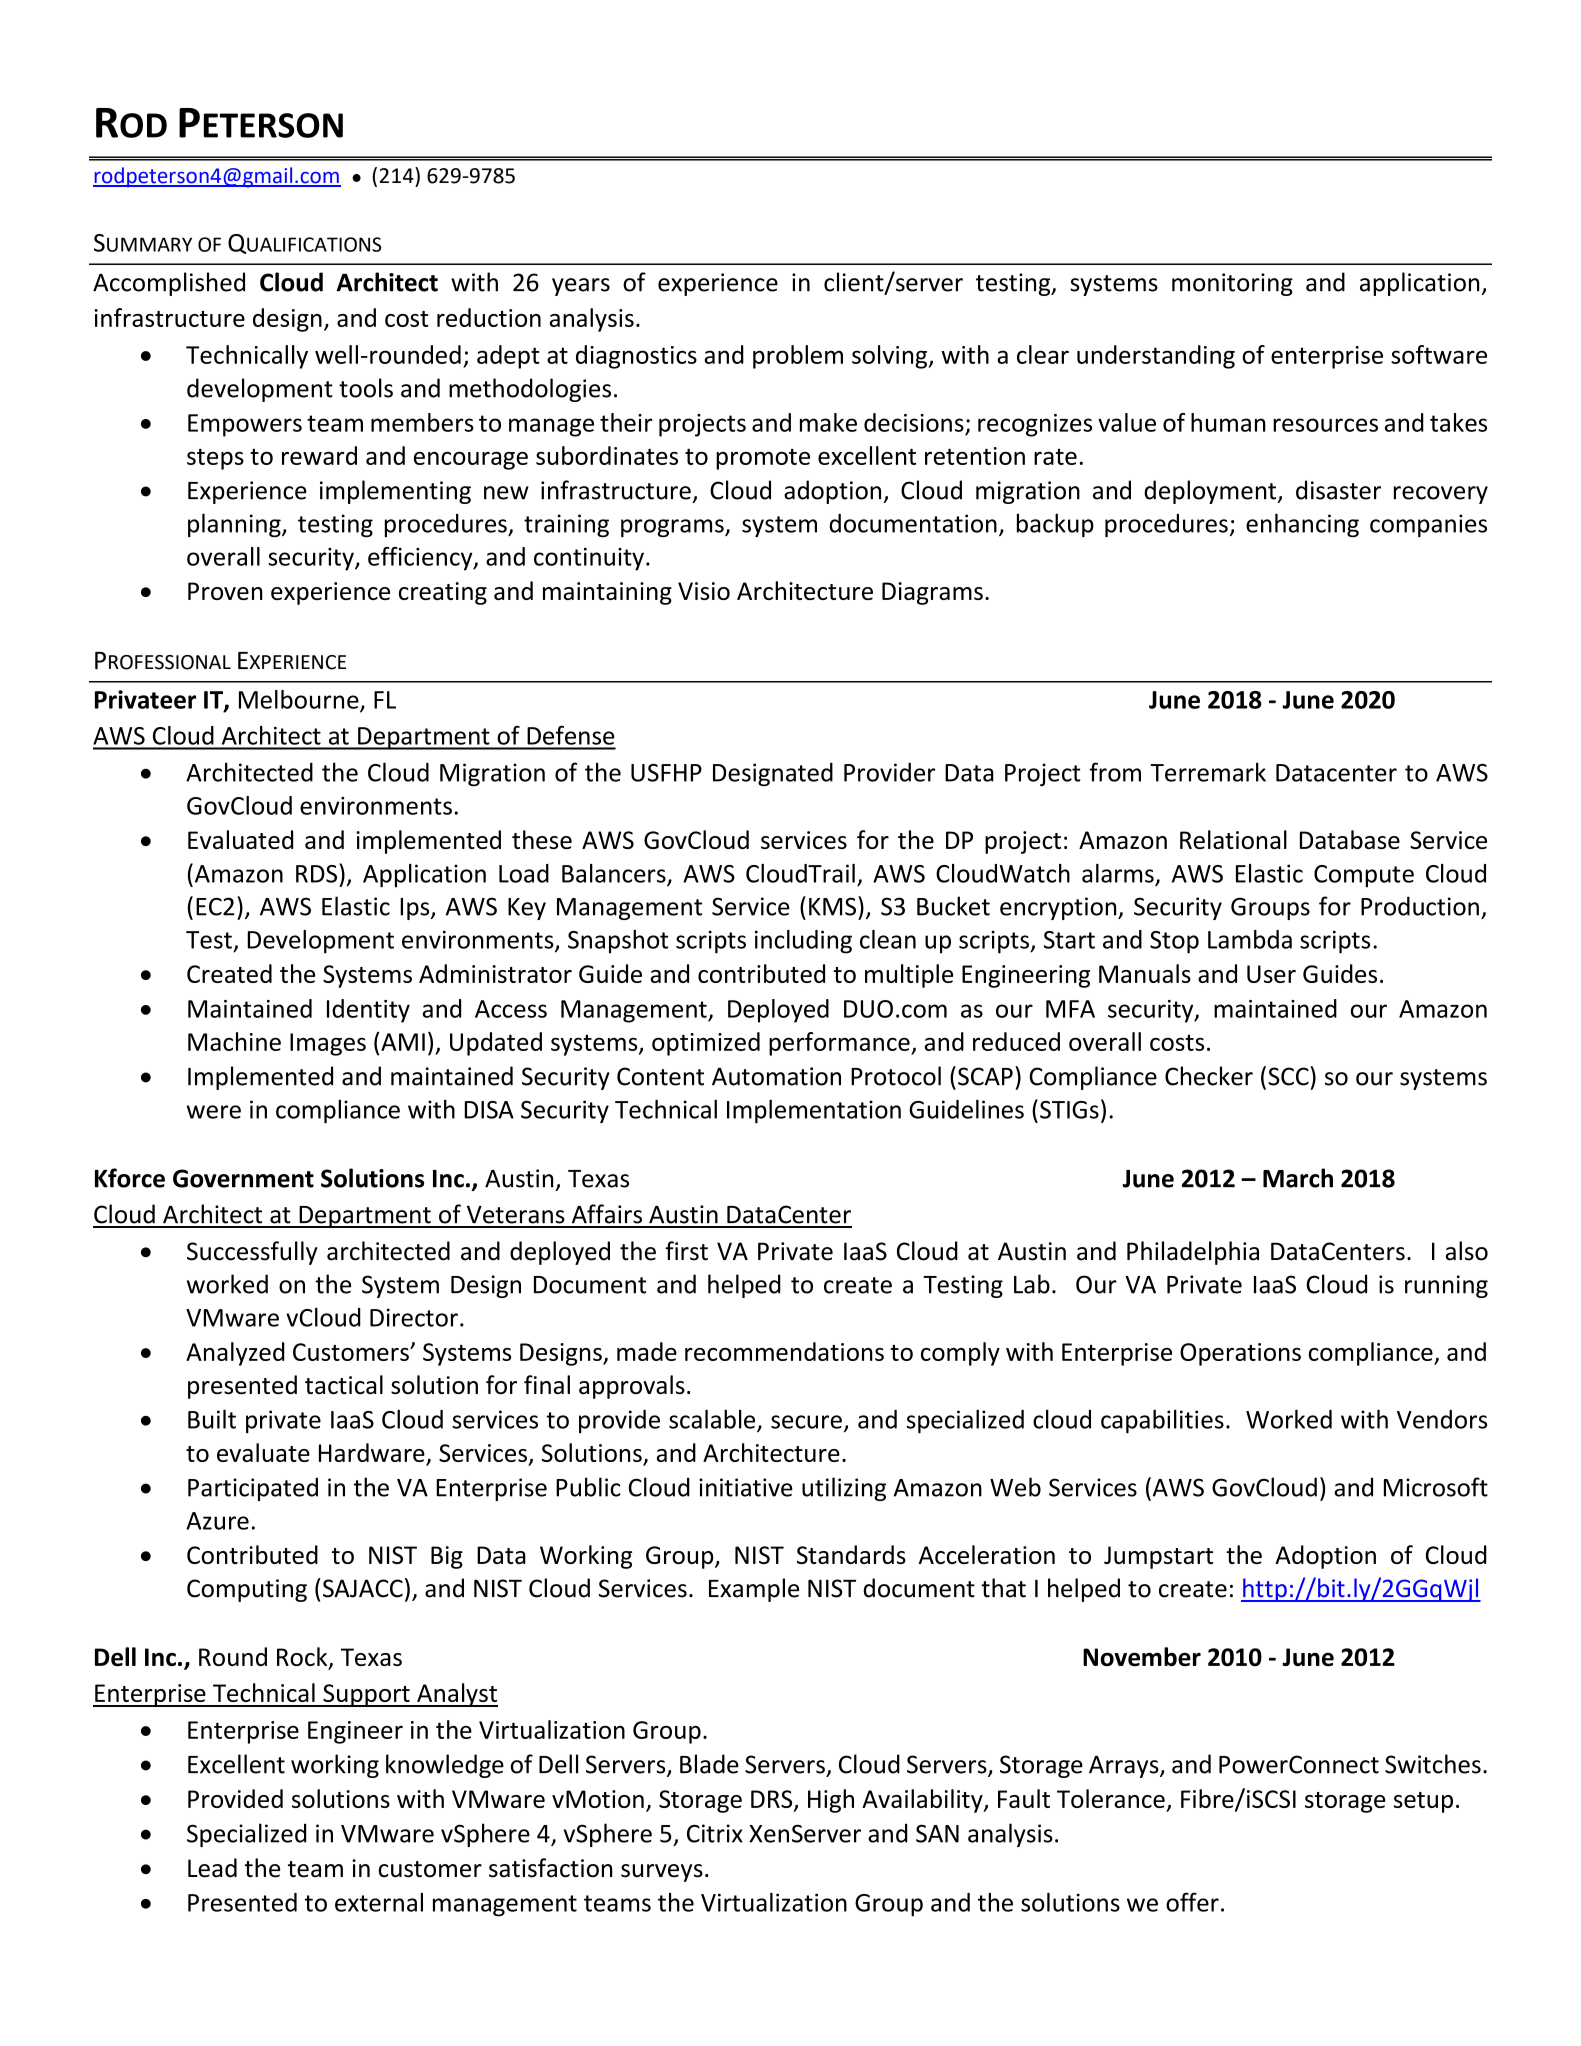 This screenshot has height=2046, width=1581. What do you see at coordinates (1289, 1076) in the screenshot?
I see `SCC` at bounding box center [1289, 1076].
